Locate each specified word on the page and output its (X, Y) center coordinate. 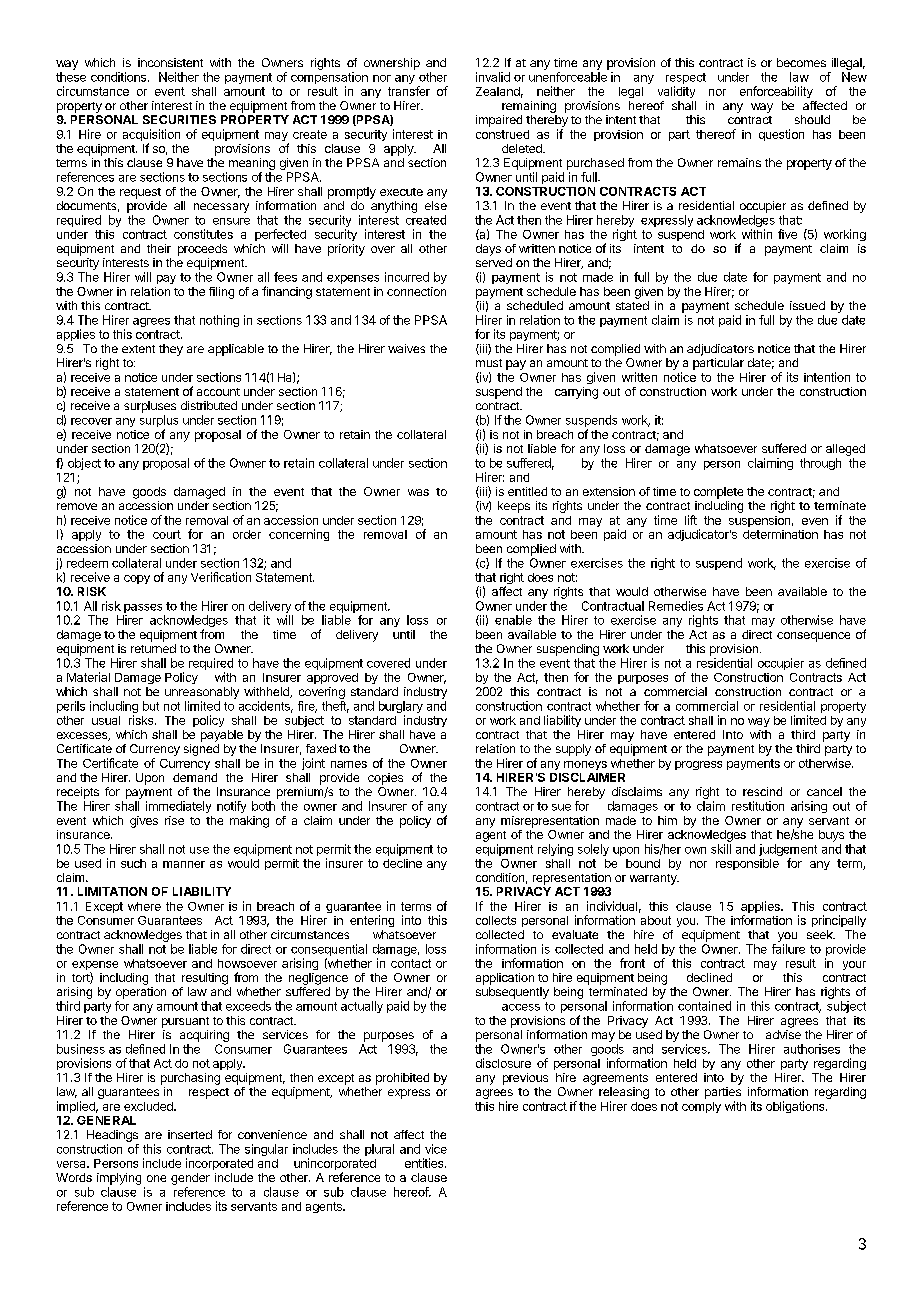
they (171, 350)
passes (143, 608)
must (489, 363)
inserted (190, 1134)
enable (513, 620)
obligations (796, 1107)
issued (807, 305)
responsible (747, 864)
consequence (813, 637)
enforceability (776, 92)
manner (184, 864)
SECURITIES (179, 119)
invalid (493, 77)
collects (496, 920)
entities (425, 1163)
